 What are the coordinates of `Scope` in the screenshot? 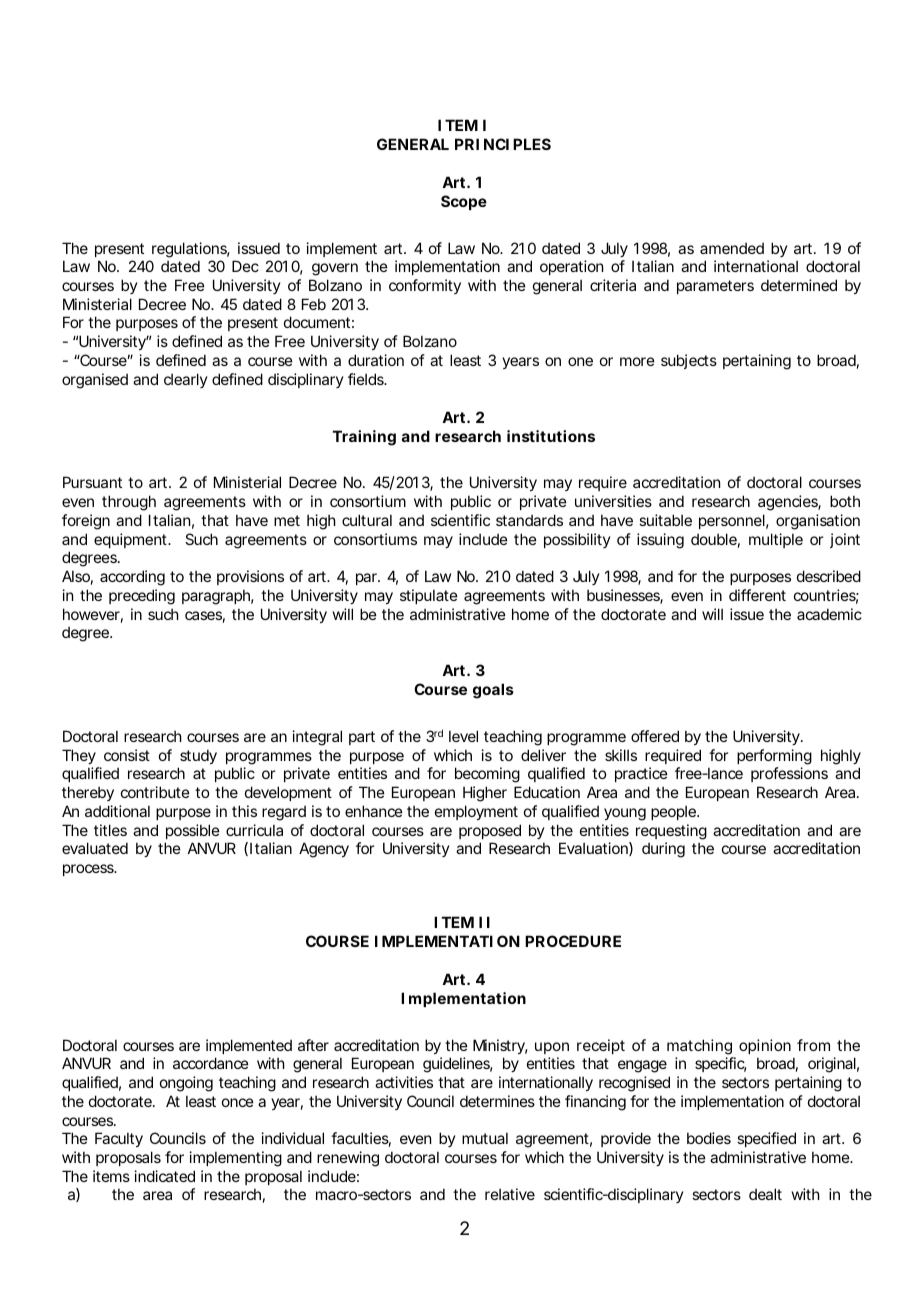 It's located at (464, 202).
